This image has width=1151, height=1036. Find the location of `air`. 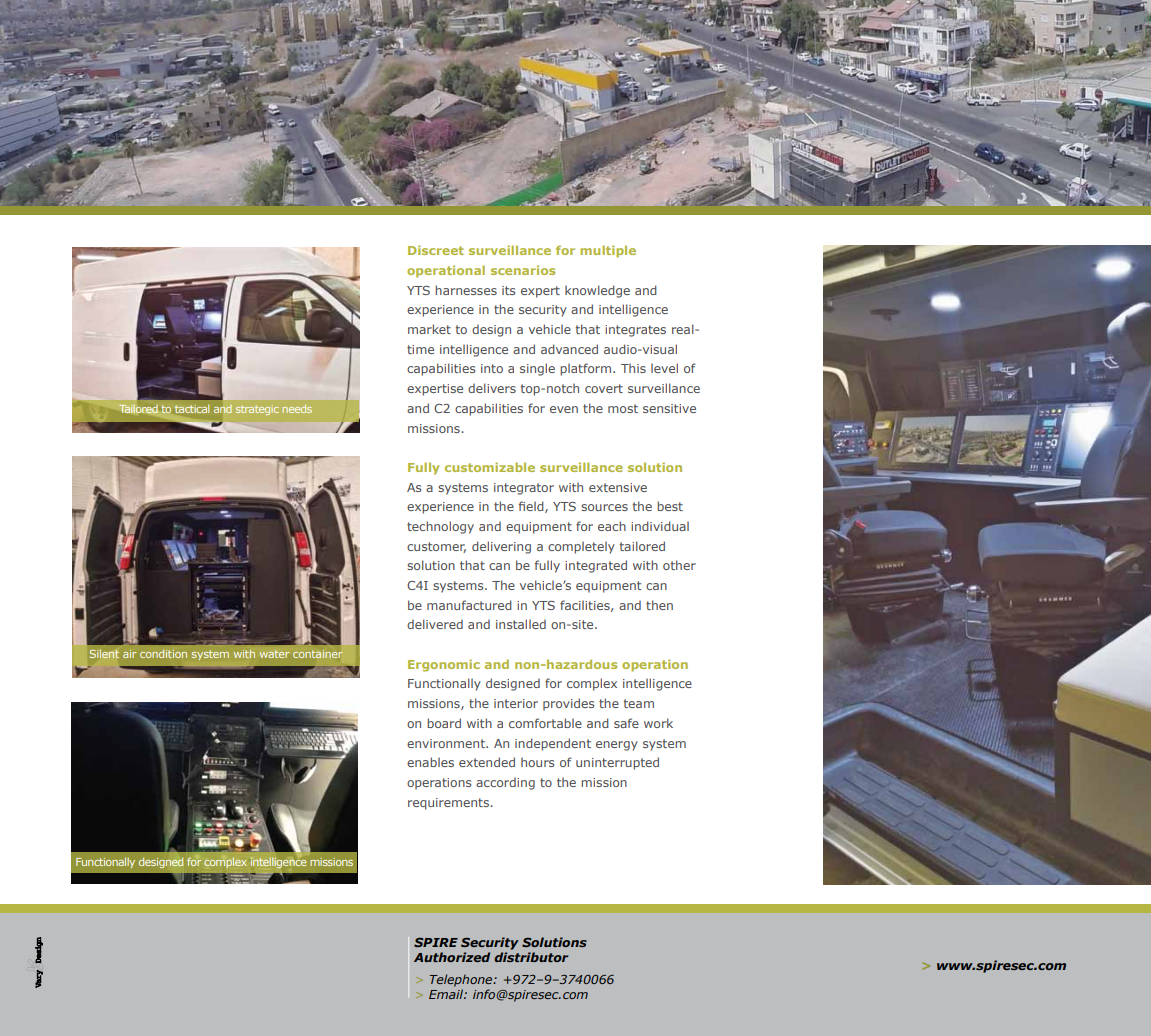

air is located at coordinates (130, 654).
